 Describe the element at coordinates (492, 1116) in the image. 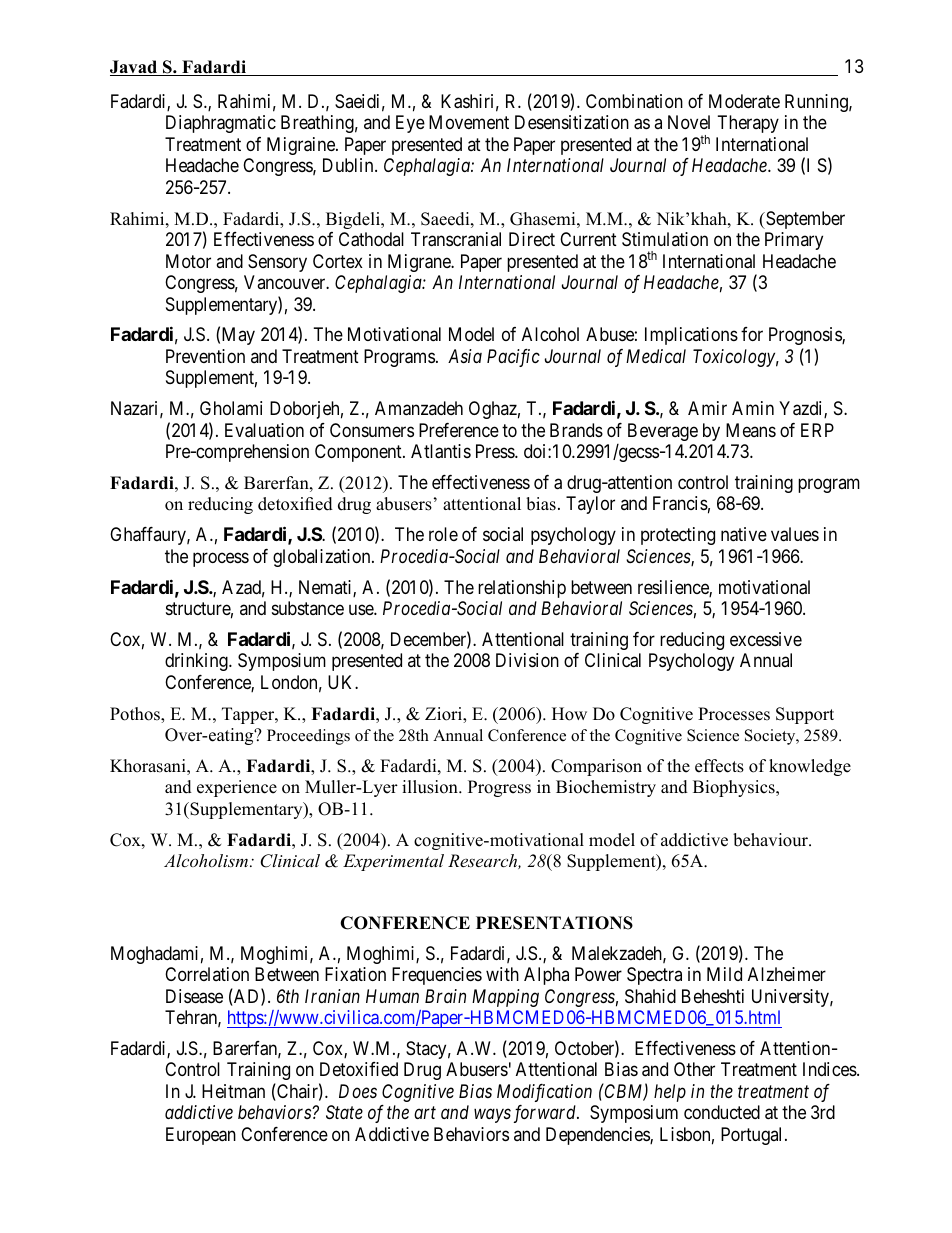

I see `ways` at that location.
